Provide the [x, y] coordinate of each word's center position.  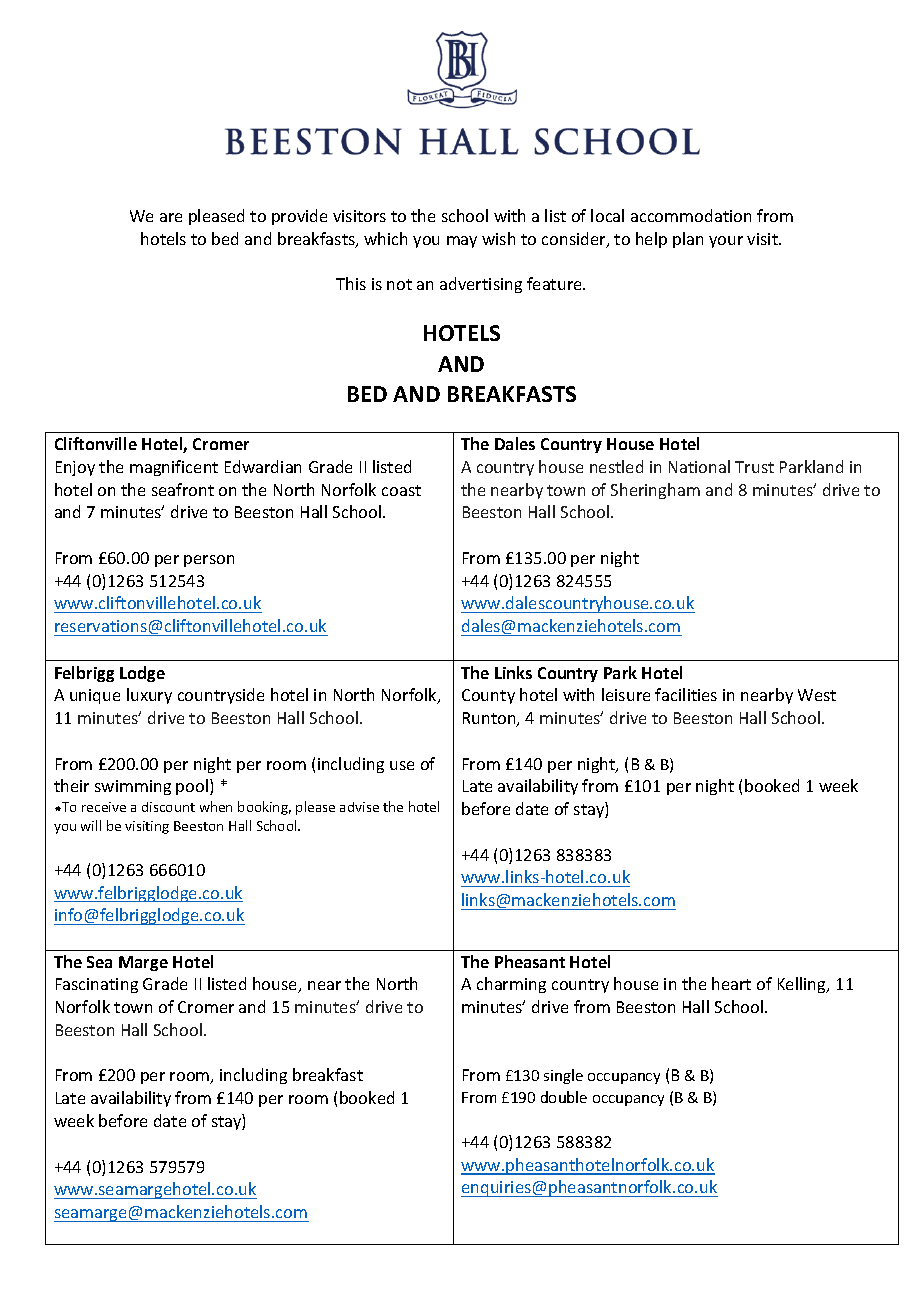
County [488, 696]
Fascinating [97, 985]
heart [731, 983]
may [462, 242]
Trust [754, 467]
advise [359, 807]
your [726, 242]
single [563, 1076]
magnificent [174, 468]
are [171, 217]
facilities [686, 694]
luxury [149, 696]
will [91, 825]
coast [401, 490]
